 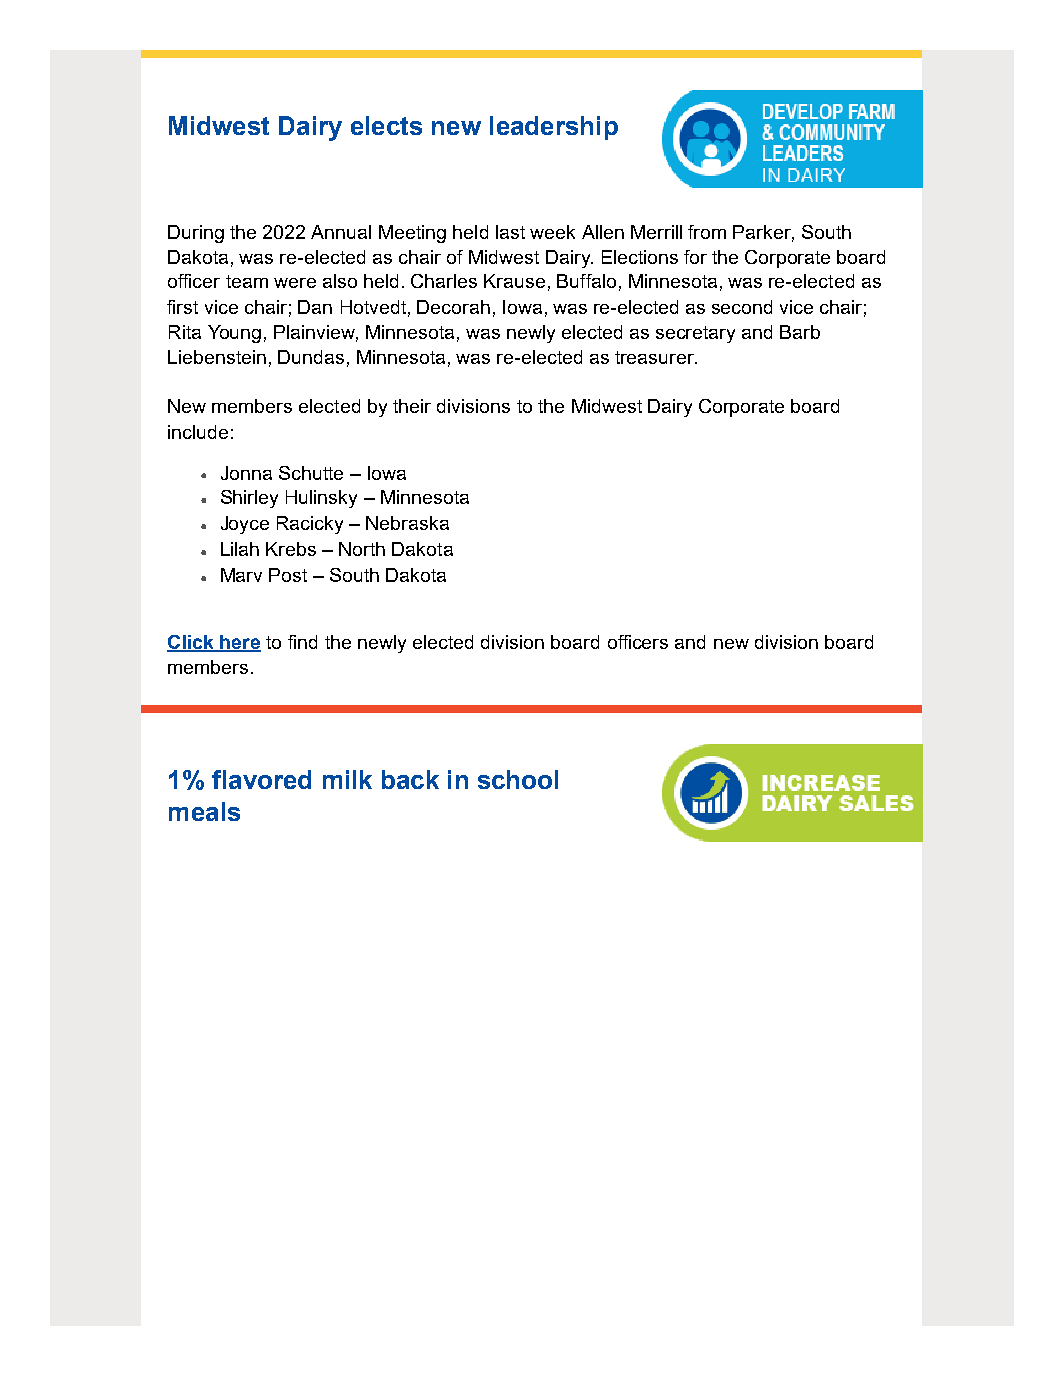 I want to click on leadership, so click(x=554, y=128).
